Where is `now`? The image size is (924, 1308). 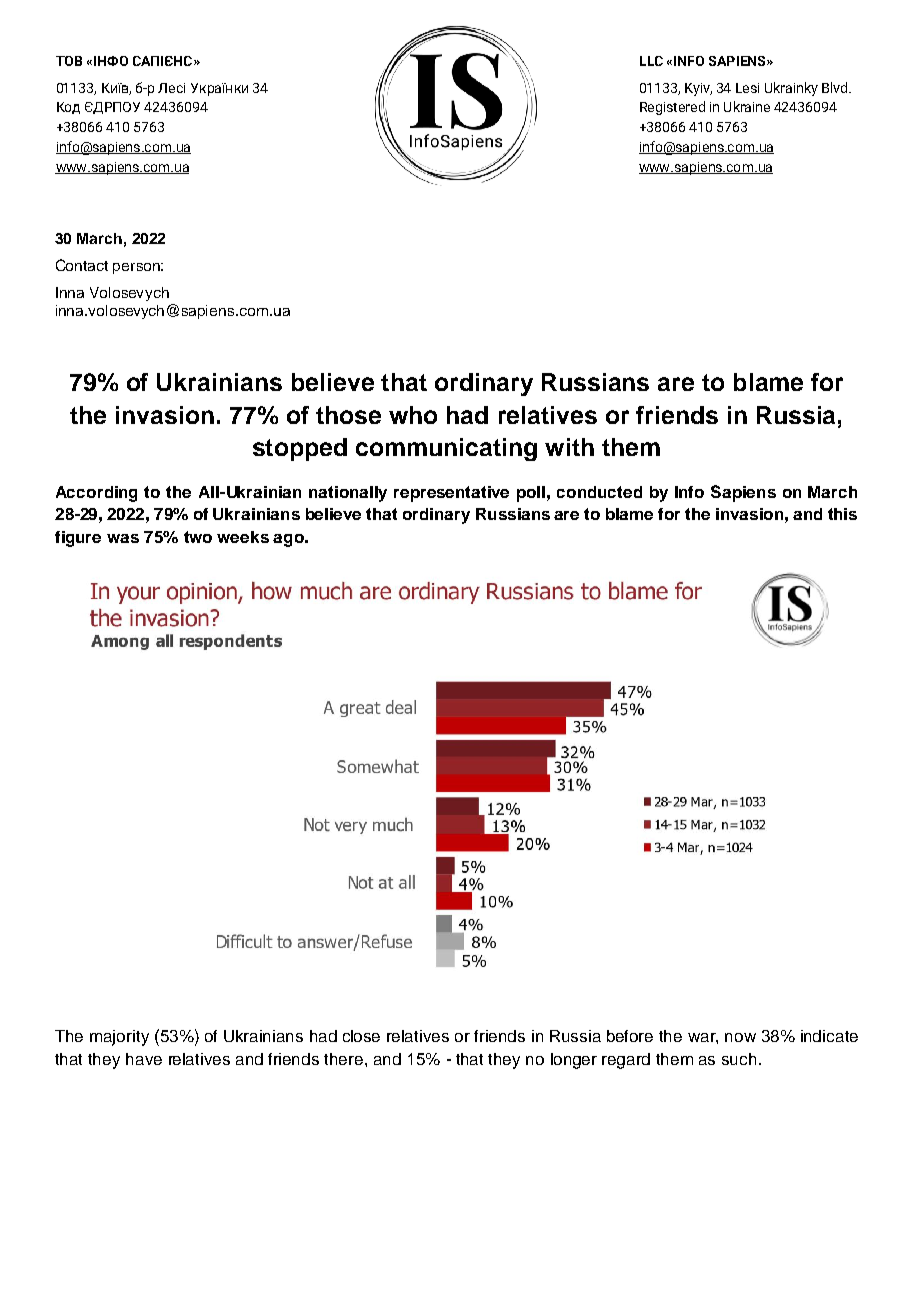 now is located at coordinates (740, 1037).
